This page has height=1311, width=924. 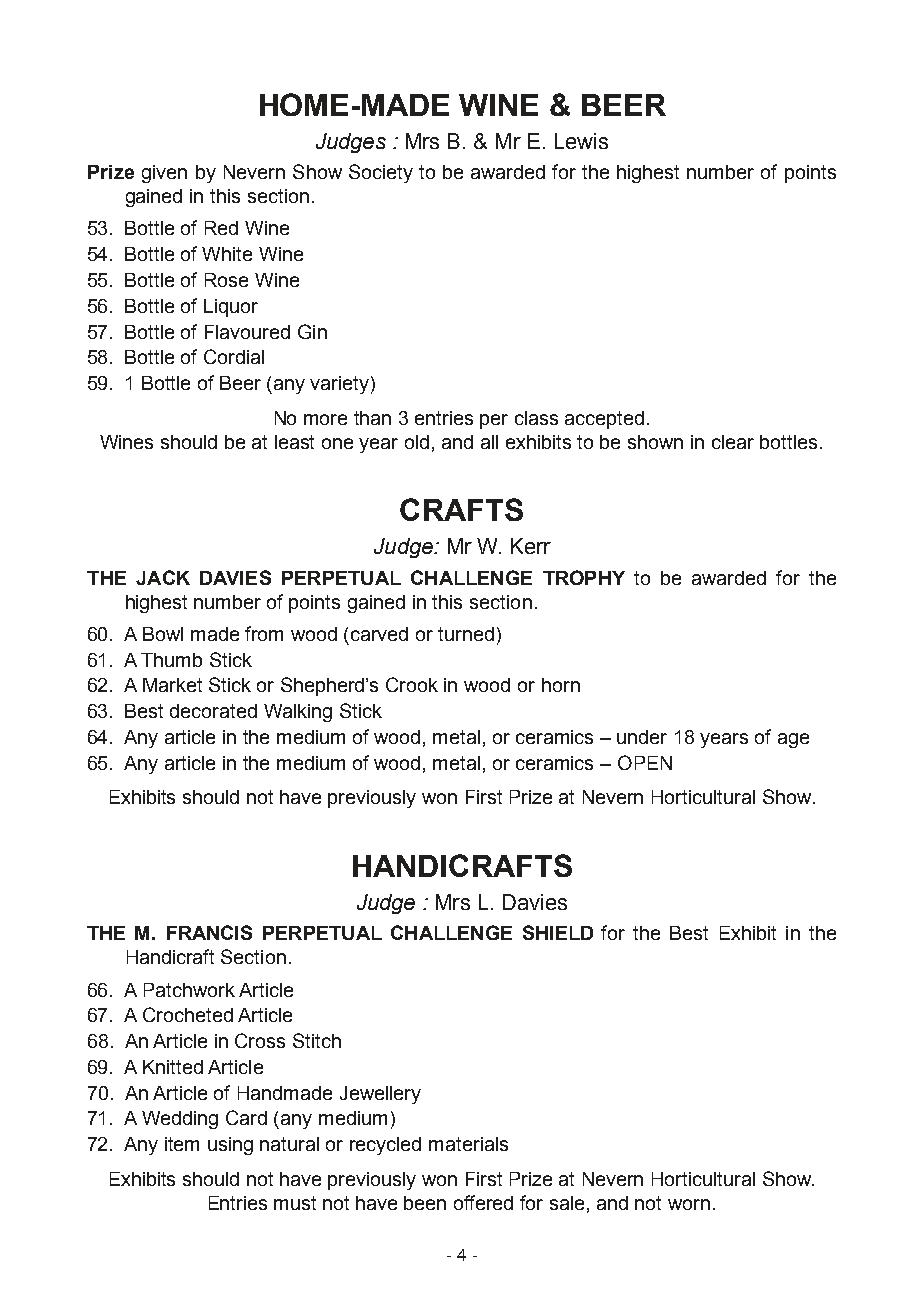 What do you see at coordinates (381, 173) in the page?
I see `Society` at bounding box center [381, 173].
